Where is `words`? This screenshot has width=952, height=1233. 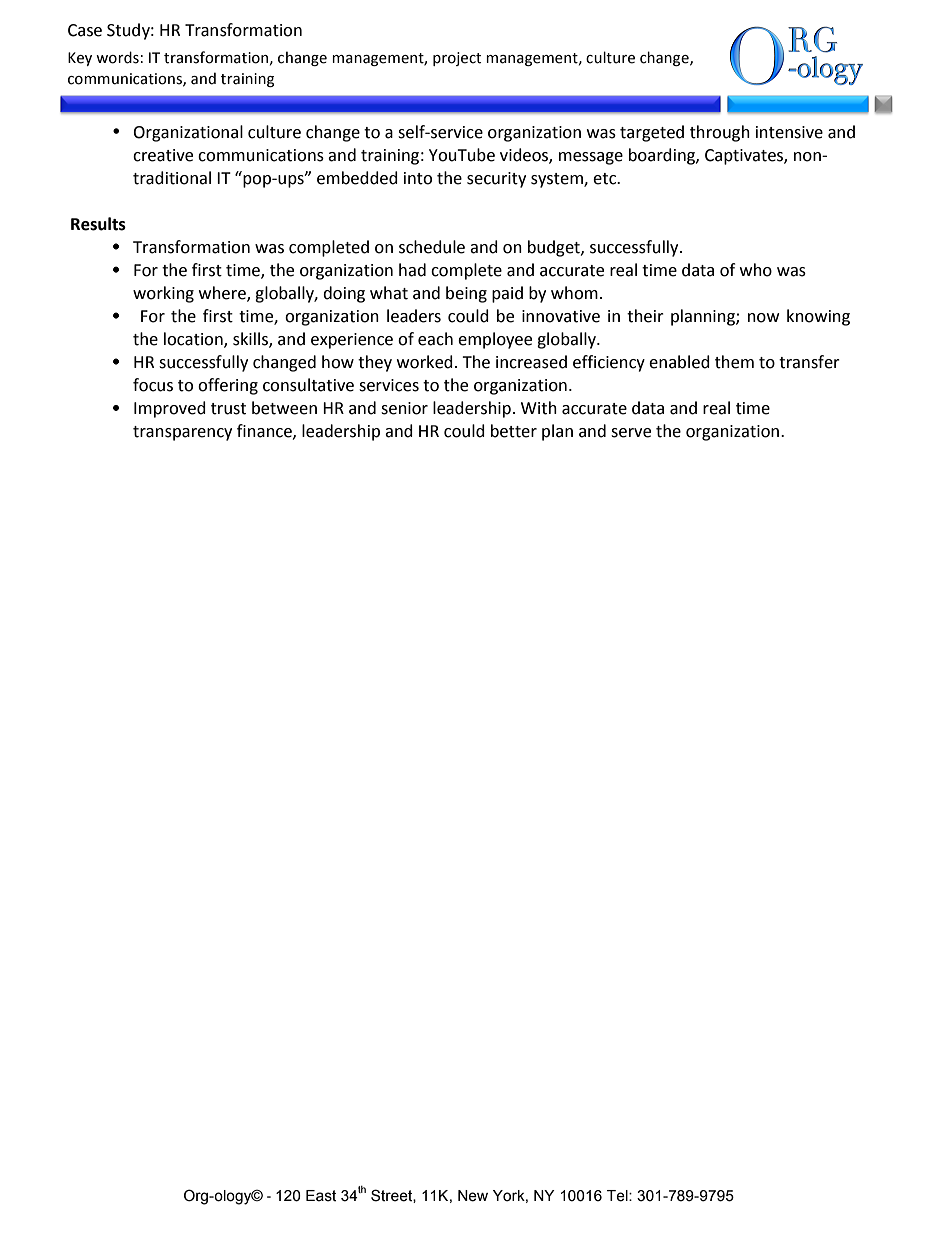 words is located at coordinates (117, 57).
